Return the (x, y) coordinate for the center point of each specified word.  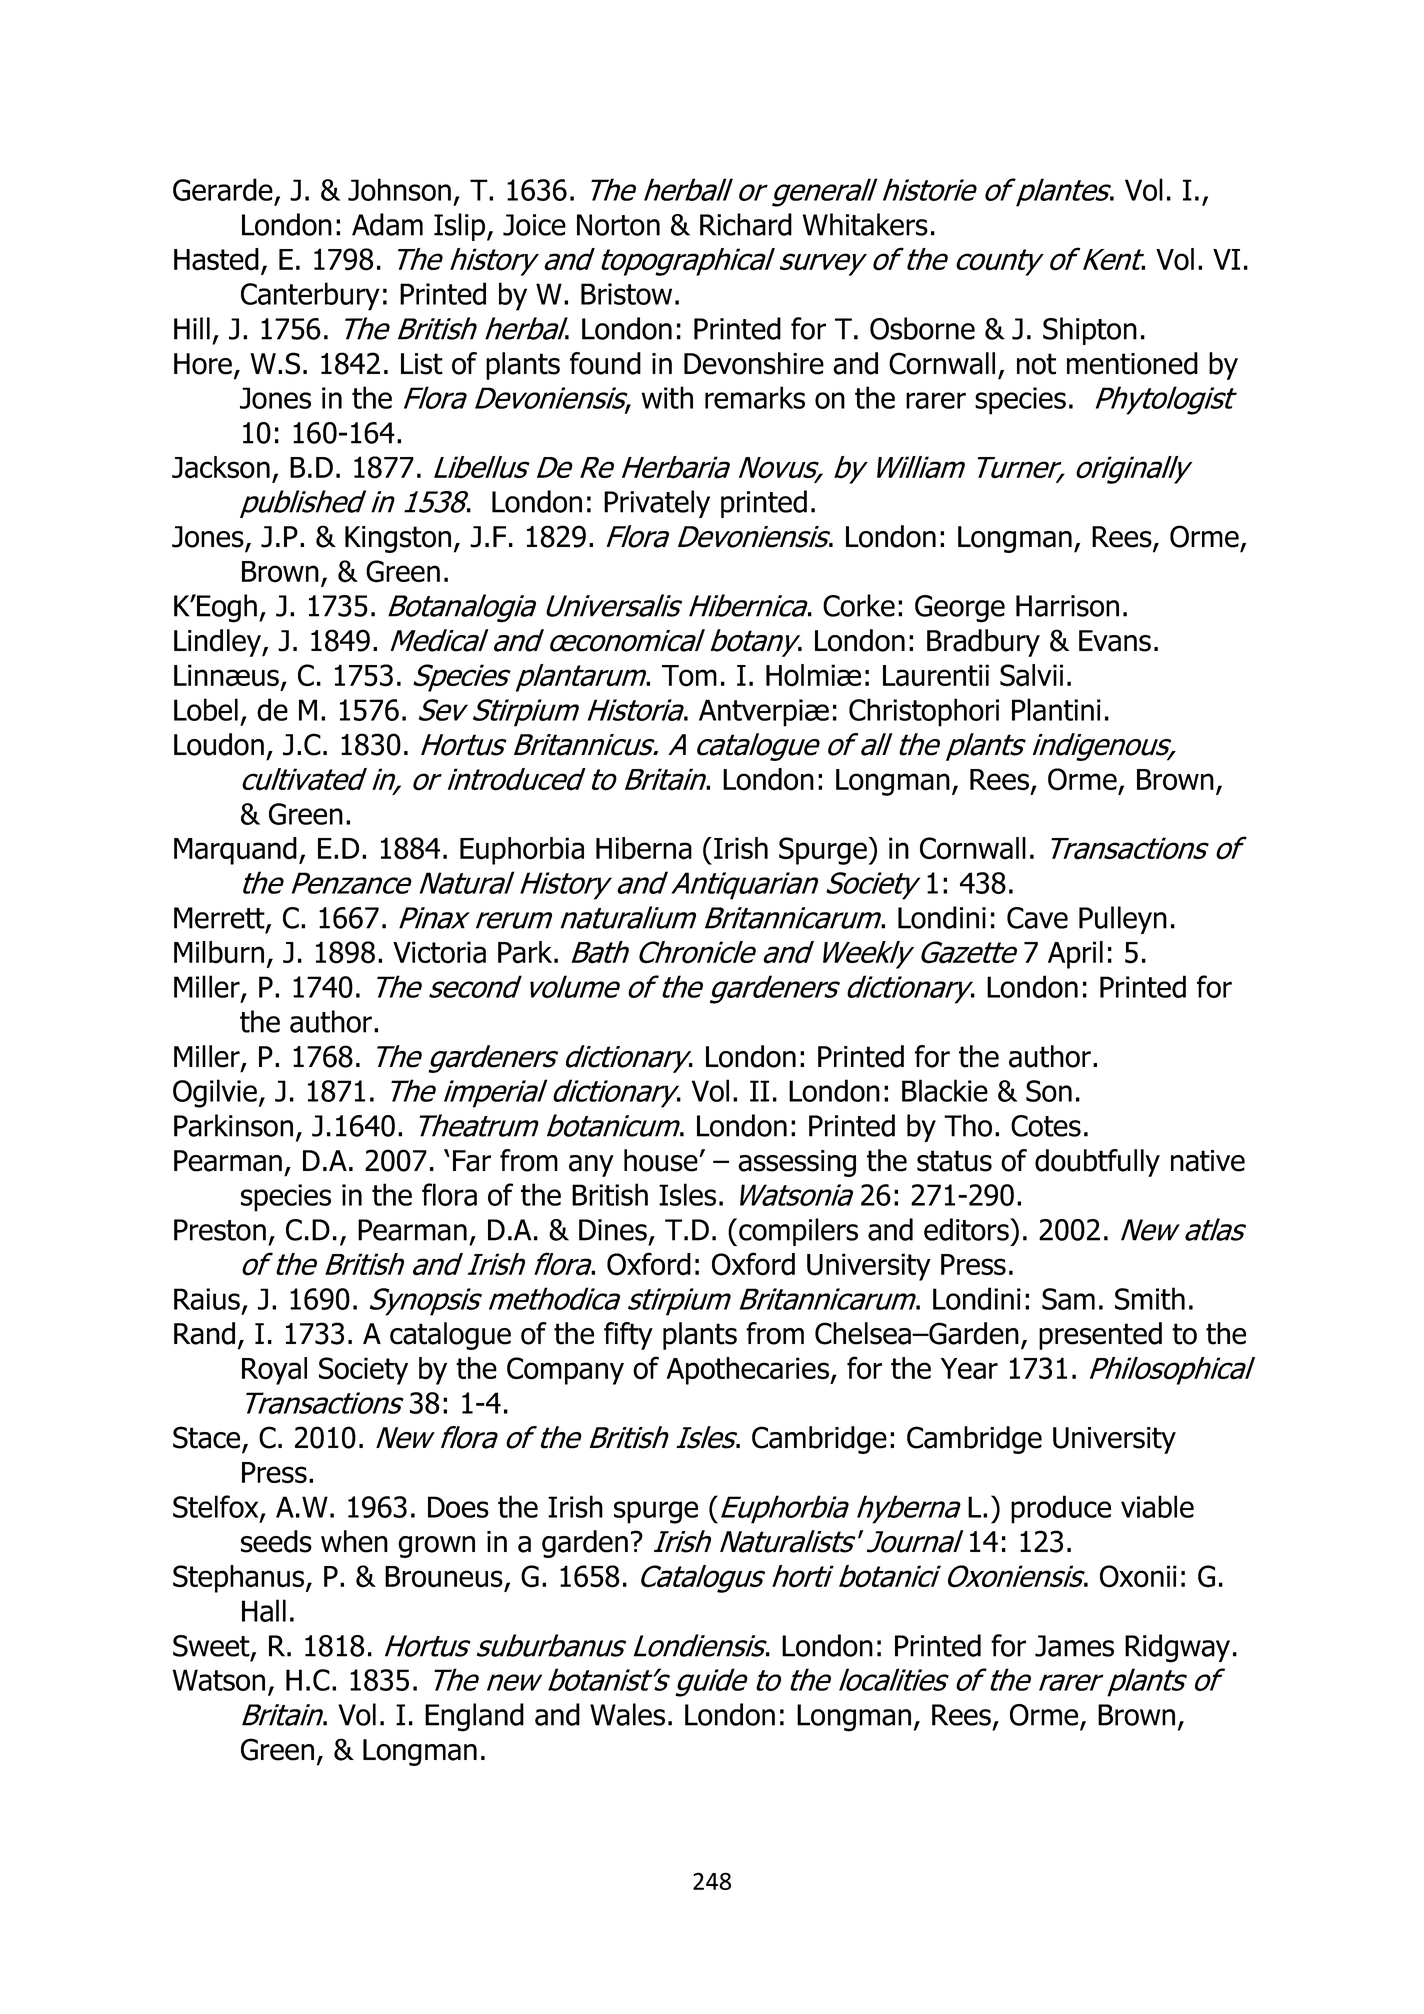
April (1075, 955)
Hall (264, 1610)
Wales (627, 1714)
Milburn (219, 952)
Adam (387, 224)
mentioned (1132, 363)
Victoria (439, 952)
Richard (746, 224)
